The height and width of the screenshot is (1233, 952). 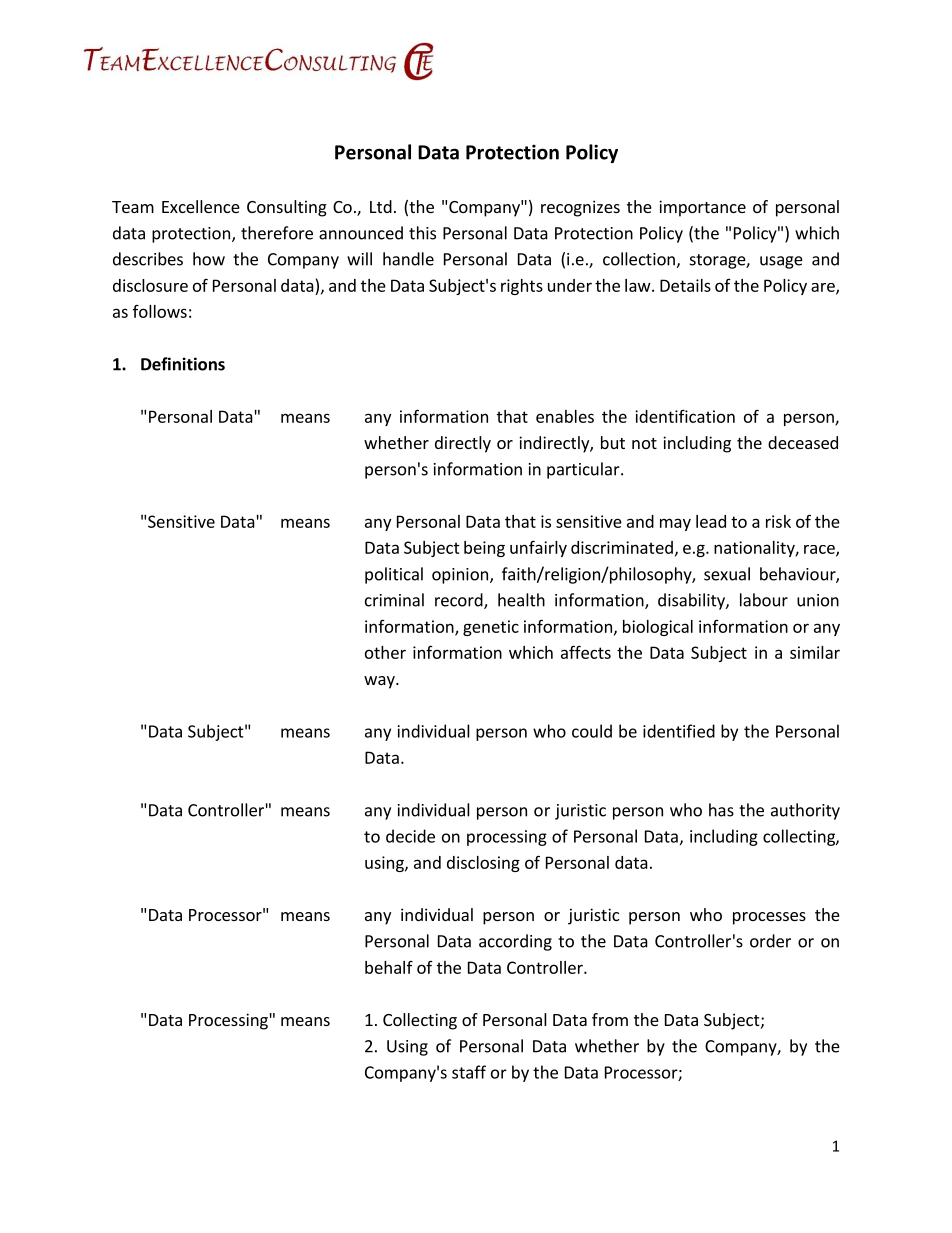 What do you see at coordinates (389, 967) in the screenshot?
I see `behalf` at bounding box center [389, 967].
